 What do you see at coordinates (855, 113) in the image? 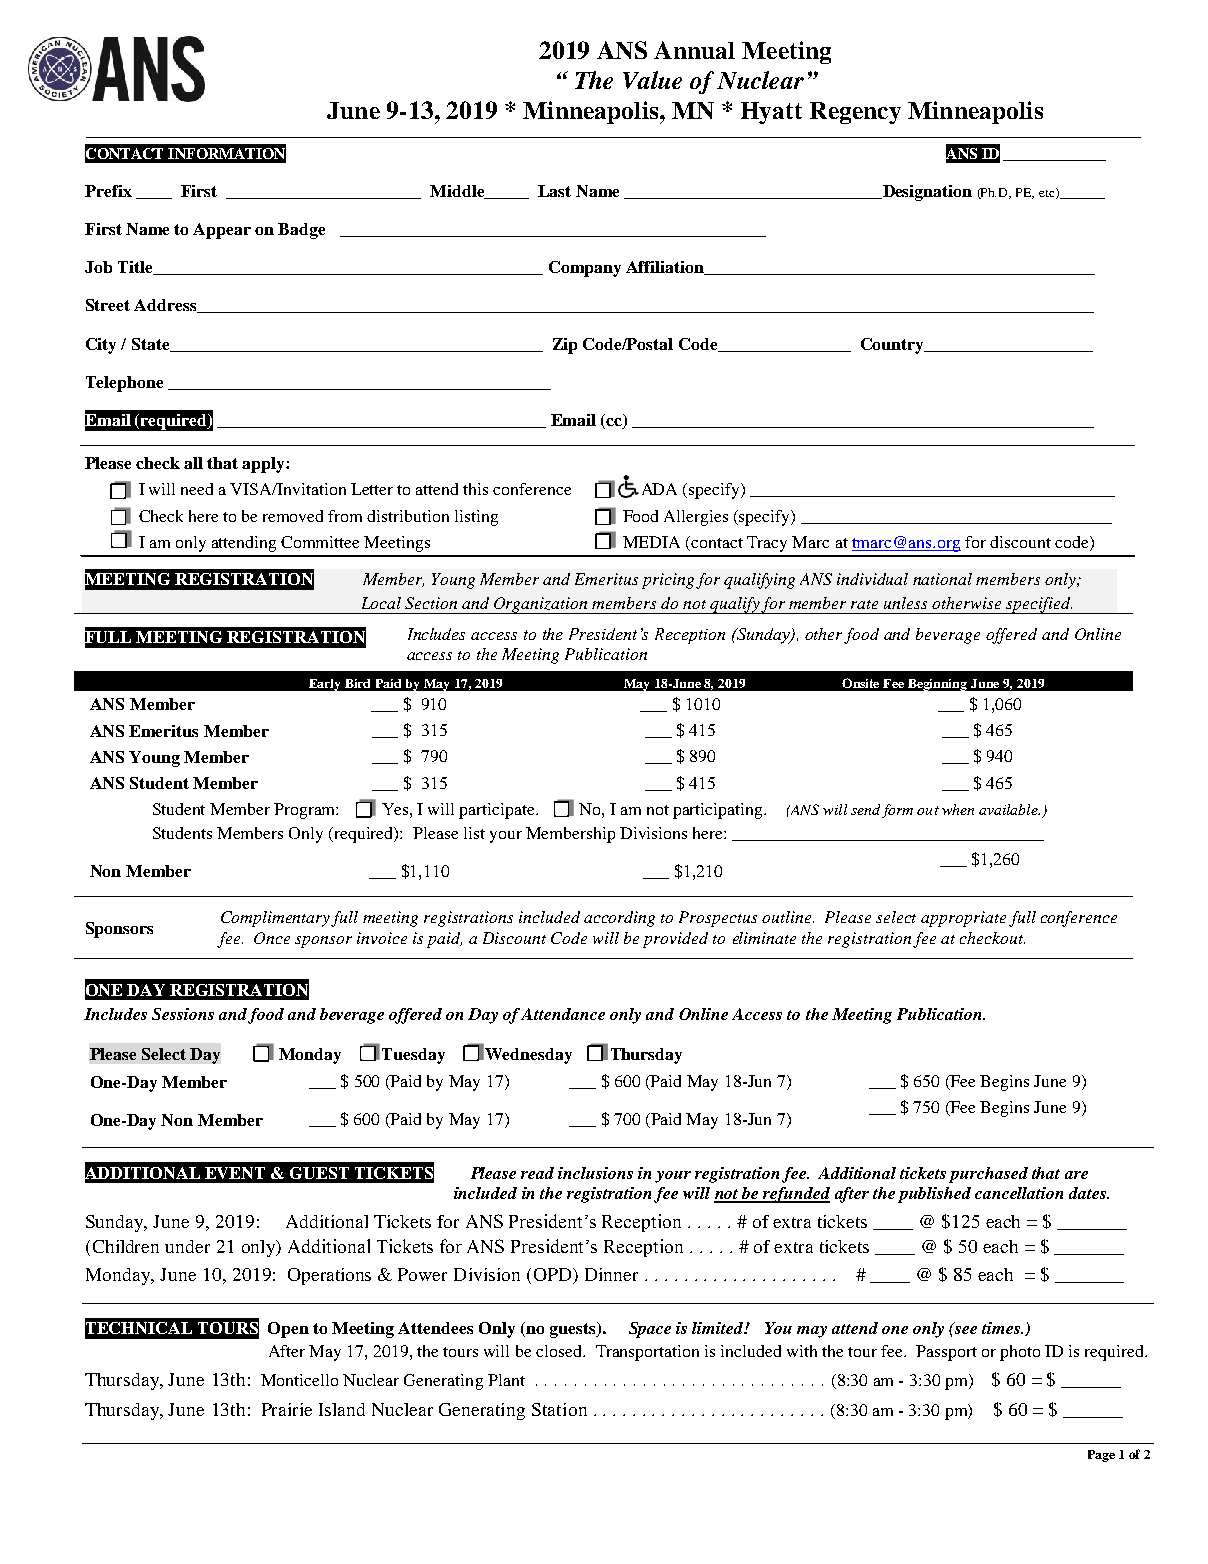
I see `Regency` at bounding box center [855, 113].
